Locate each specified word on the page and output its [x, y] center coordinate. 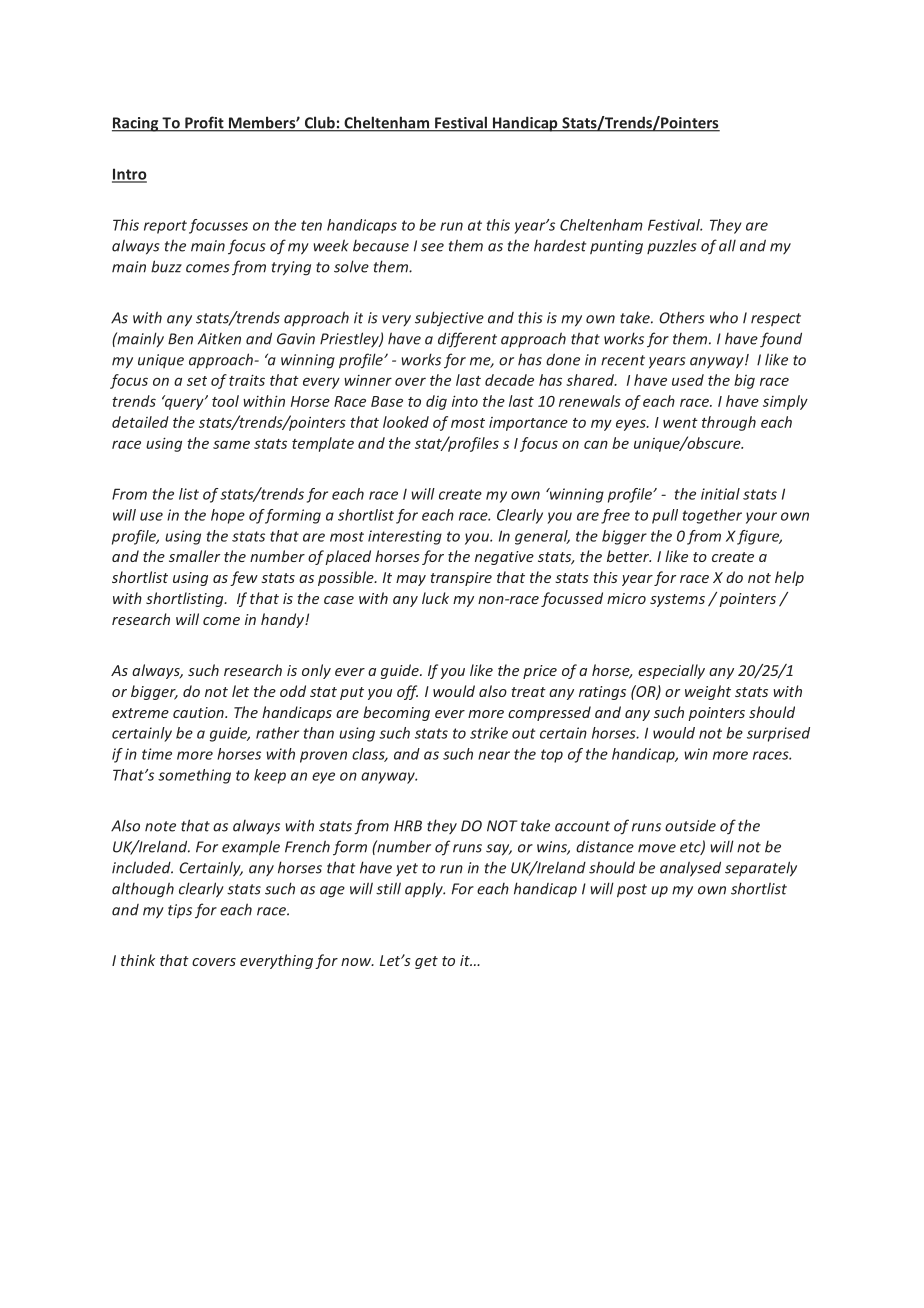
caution [199, 712]
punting [616, 247]
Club [319, 123]
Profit [204, 123]
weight [708, 692]
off [407, 692]
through [729, 423]
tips [180, 911]
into [465, 401]
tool [225, 401]
